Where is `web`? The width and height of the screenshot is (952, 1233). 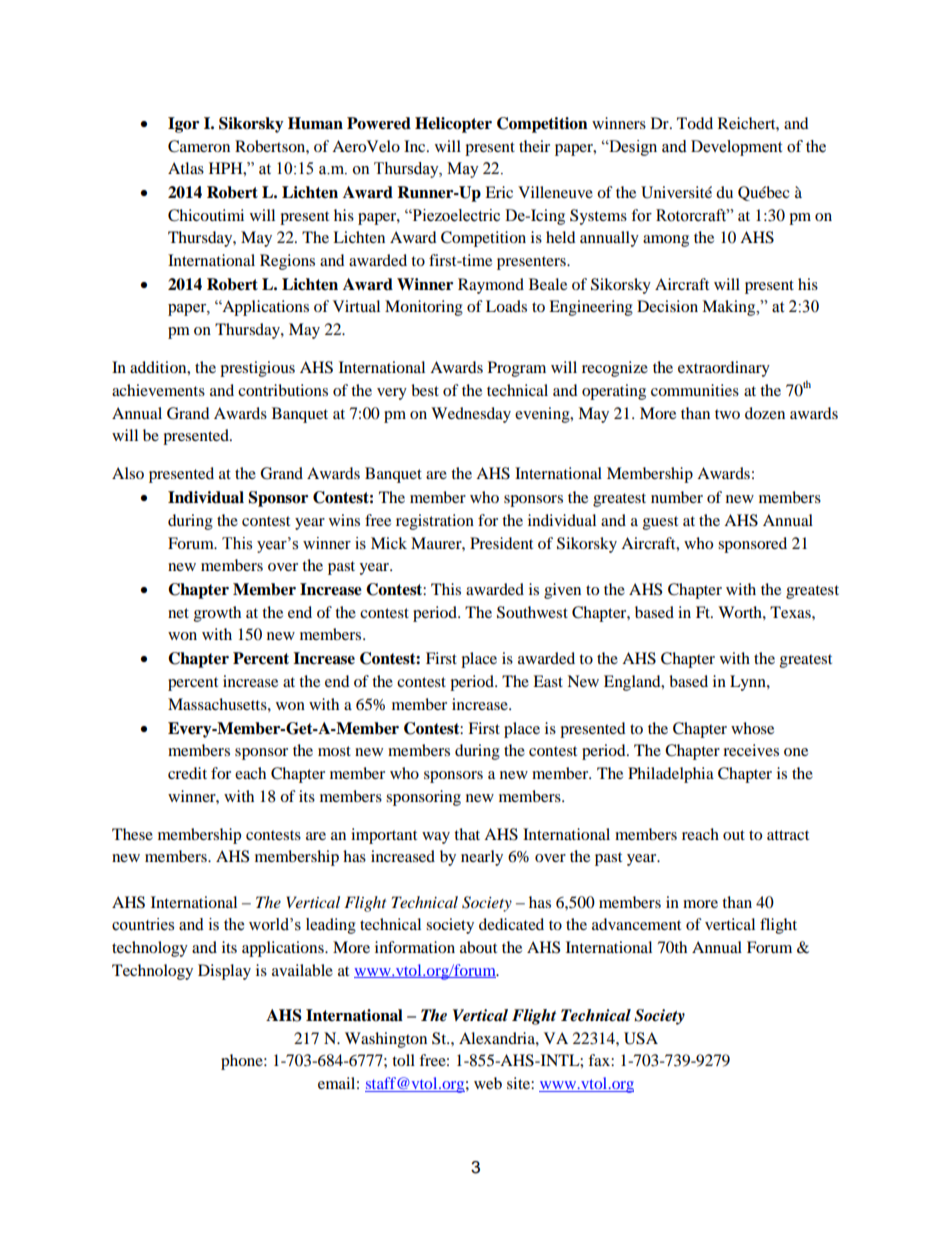 web is located at coordinates (488, 1083).
